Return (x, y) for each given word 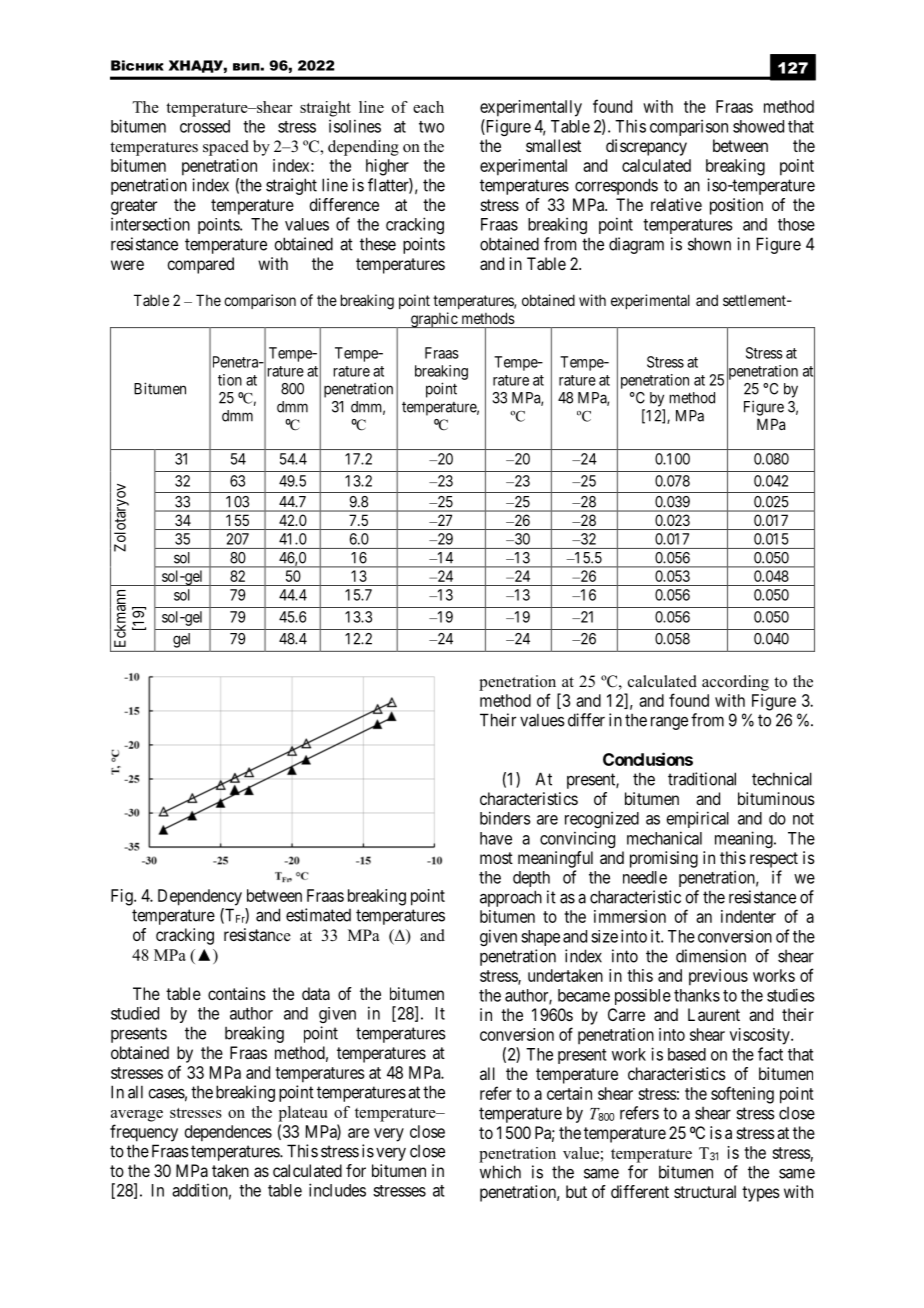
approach (511, 898)
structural (705, 1191)
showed (758, 126)
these (378, 244)
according (735, 683)
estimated (318, 915)
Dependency (200, 897)
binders (505, 818)
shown (709, 244)
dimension (711, 956)
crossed (205, 126)
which (500, 1172)
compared (200, 265)
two (431, 127)
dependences (228, 1133)
